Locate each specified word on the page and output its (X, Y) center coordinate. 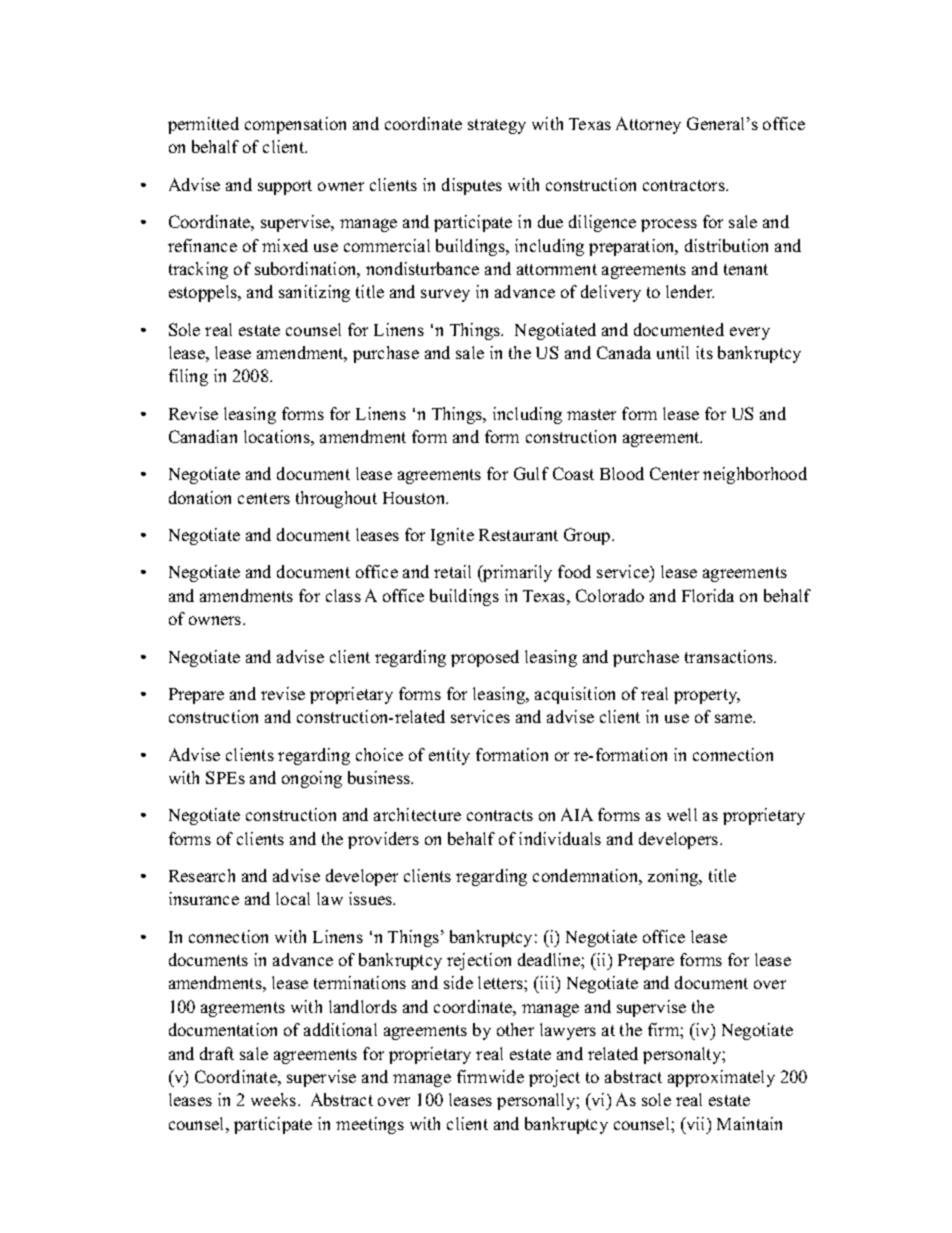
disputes (472, 186)
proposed (485, 658)
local (293, 898)
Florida (708, 595)
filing (188, 377)
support (285, 187)
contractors (685, 185)
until (673, 352)
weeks (275, 1099)
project (554, 1078)
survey (445, 295)
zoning (674, 877)
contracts (500, 815)
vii (696, 1123)
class (343, 595)
